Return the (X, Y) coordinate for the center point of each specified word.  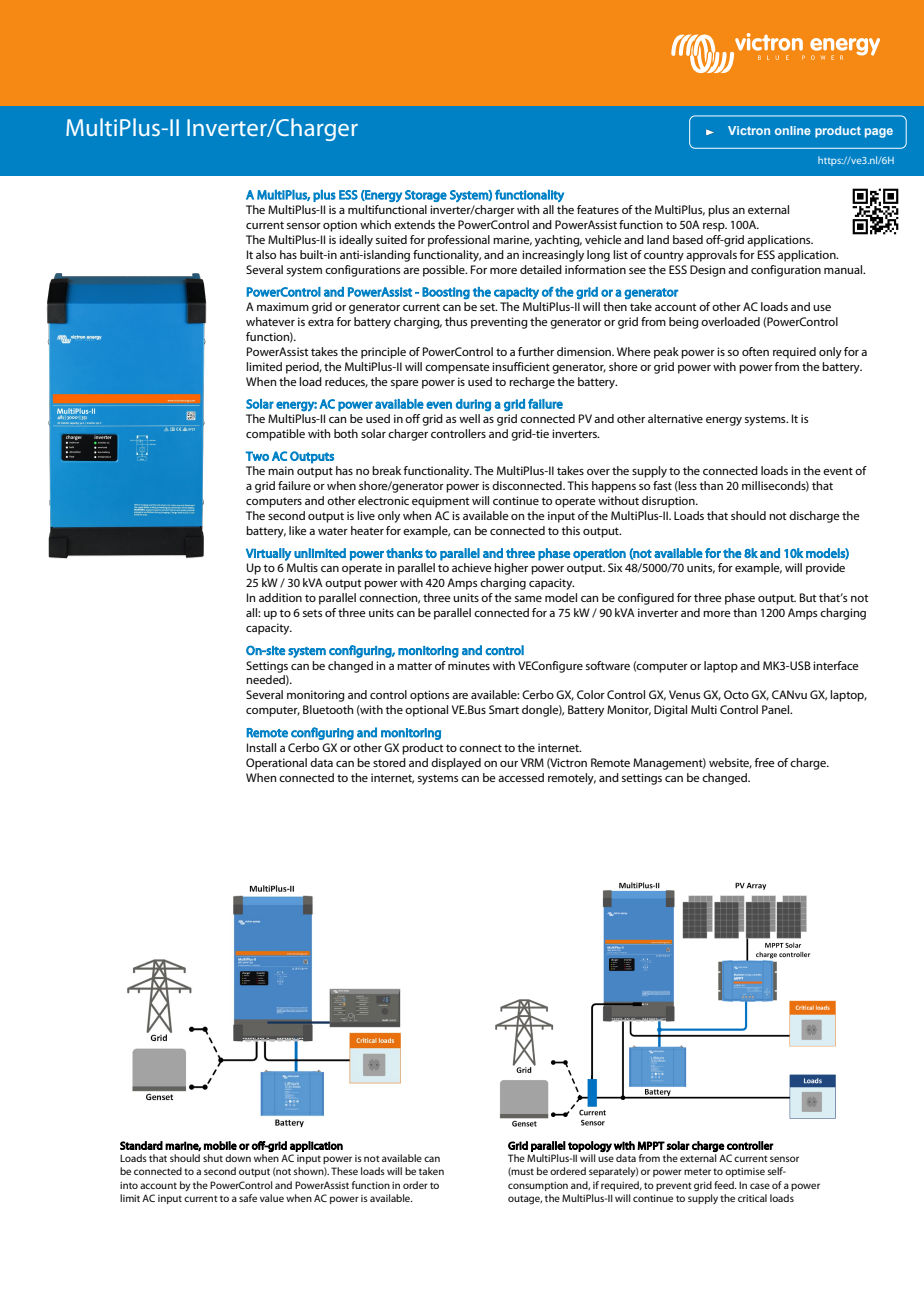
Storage (426, 196)
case (760, 1186)
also (266, 254)
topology (590, 1146)
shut (213, 1158)
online (793, 130)
